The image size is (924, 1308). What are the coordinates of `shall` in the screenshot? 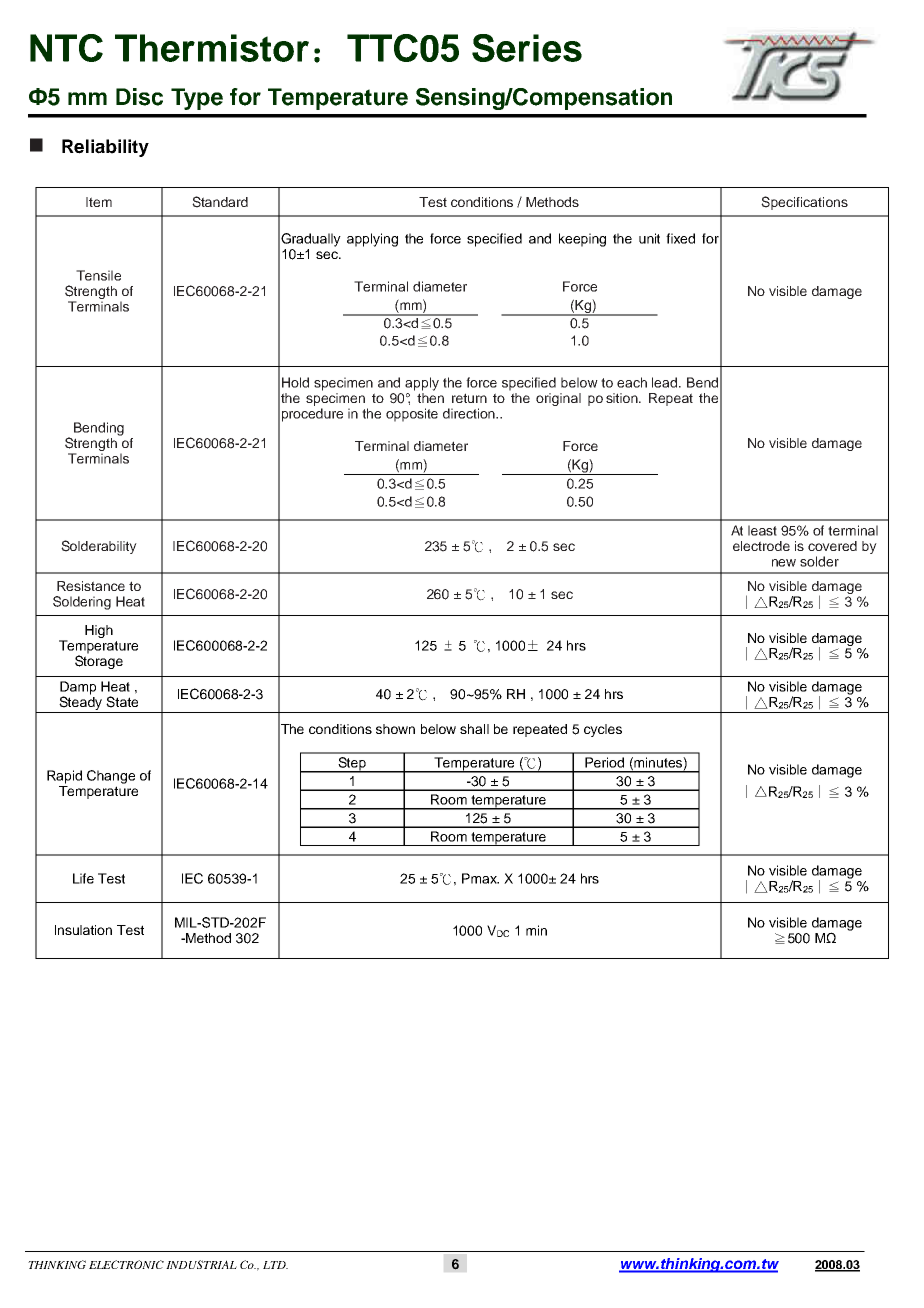 It's located at (474, 729).
